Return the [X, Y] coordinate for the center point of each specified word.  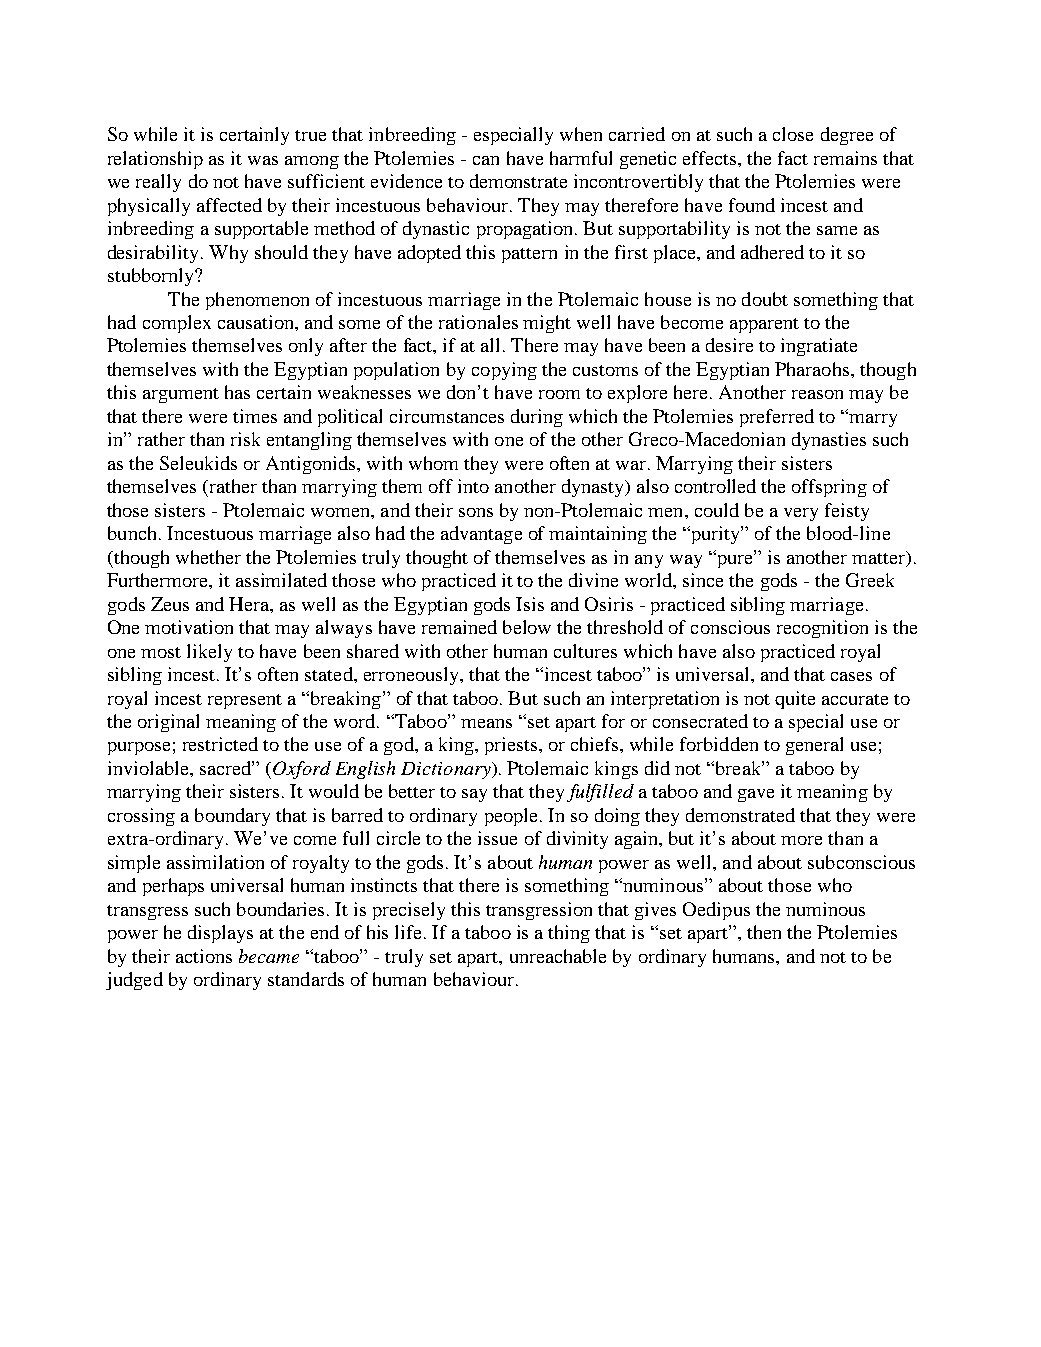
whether [208, 557]
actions [204, 956]
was [263, 160]
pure [735, 560]
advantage [481, 535]
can [486, 160]
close [793, 134]
